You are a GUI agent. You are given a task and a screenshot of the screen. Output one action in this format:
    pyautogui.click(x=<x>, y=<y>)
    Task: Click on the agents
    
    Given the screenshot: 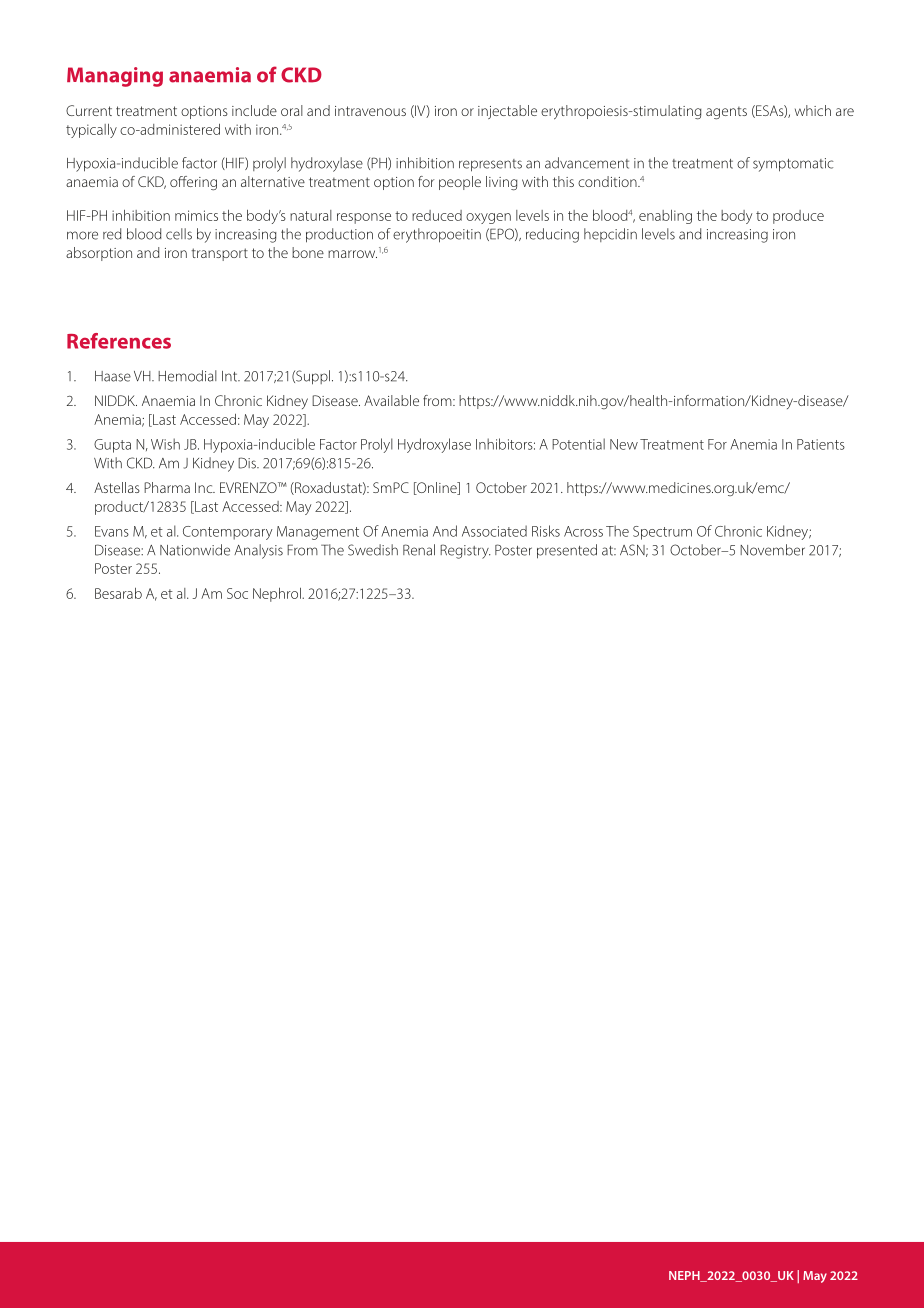 What is the action you would take?
    pyautogui.click(x=726, y=113)
